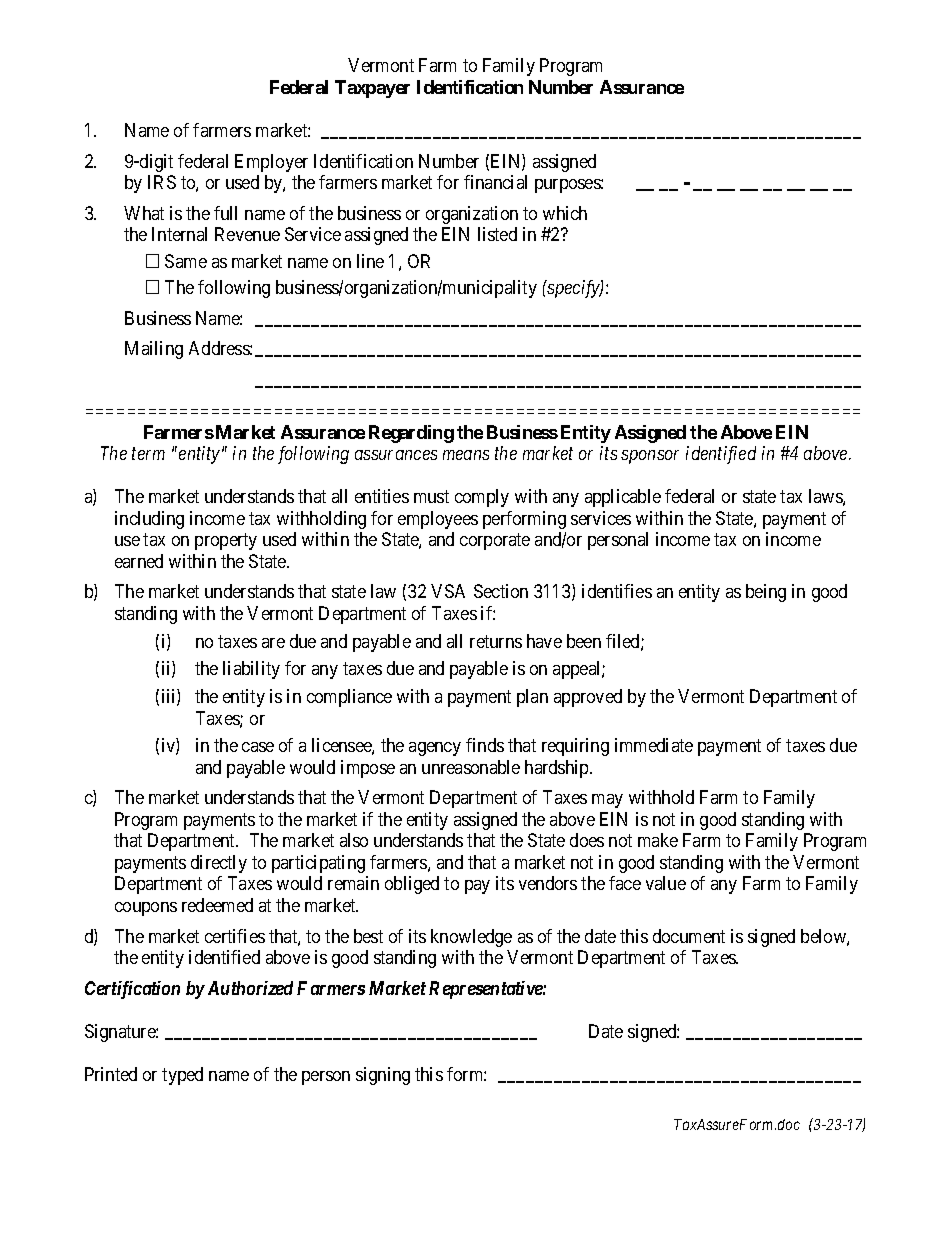 The image size is (952, 1233). Describe the element at coordinates (471, 767) in the image. I see `unreasonable` at that location.
